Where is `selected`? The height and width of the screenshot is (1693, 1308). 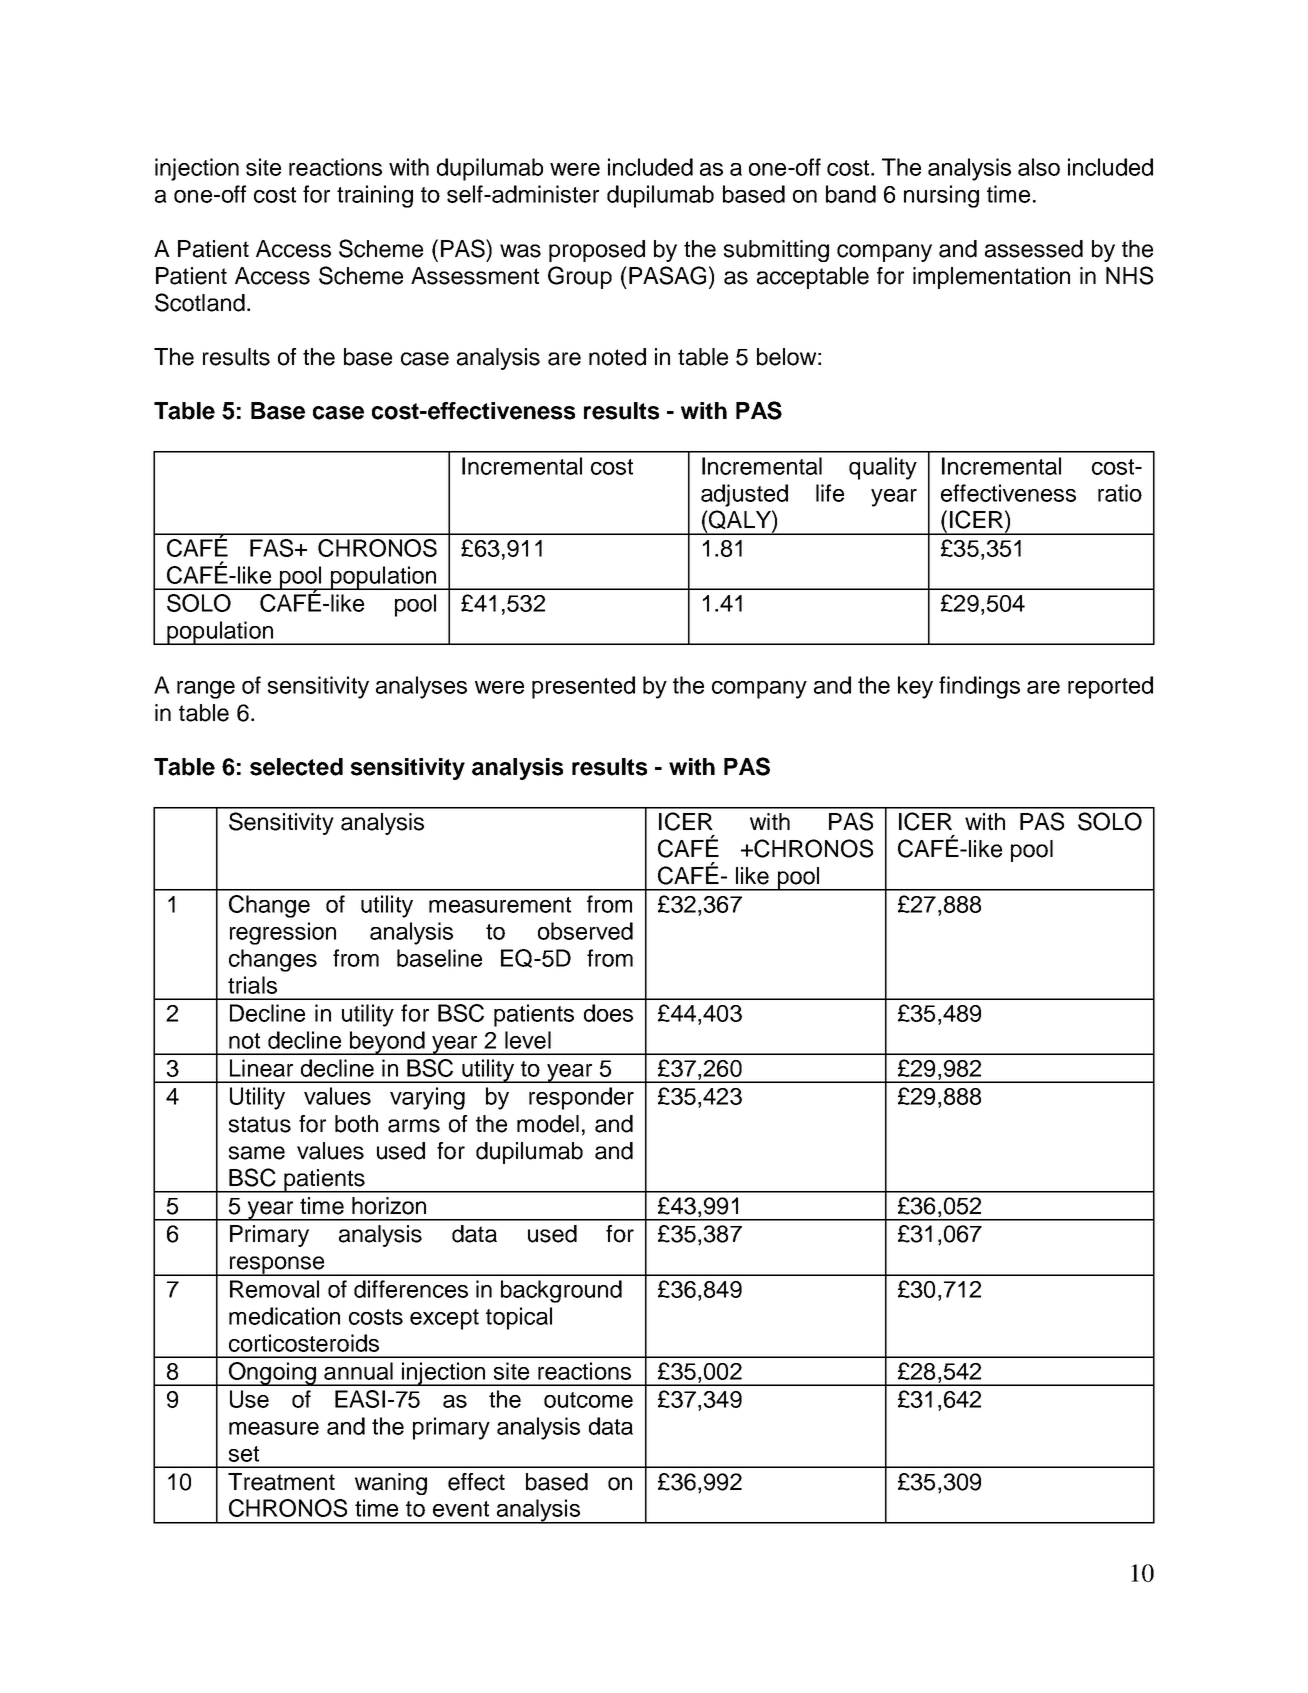
selected is located at coordinates (296, 767).
